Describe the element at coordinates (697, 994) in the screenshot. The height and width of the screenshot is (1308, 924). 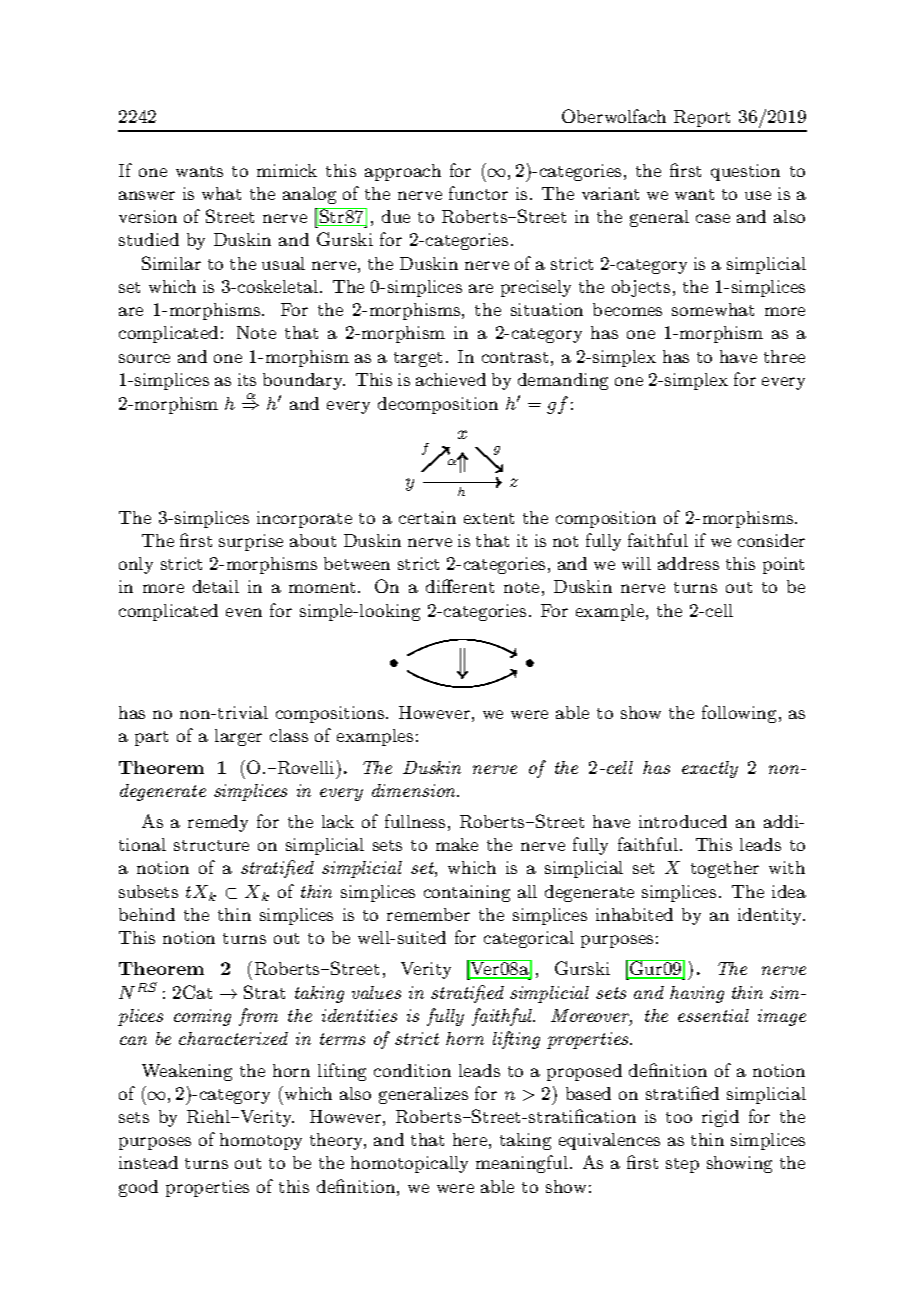
I see `having` at that location.
